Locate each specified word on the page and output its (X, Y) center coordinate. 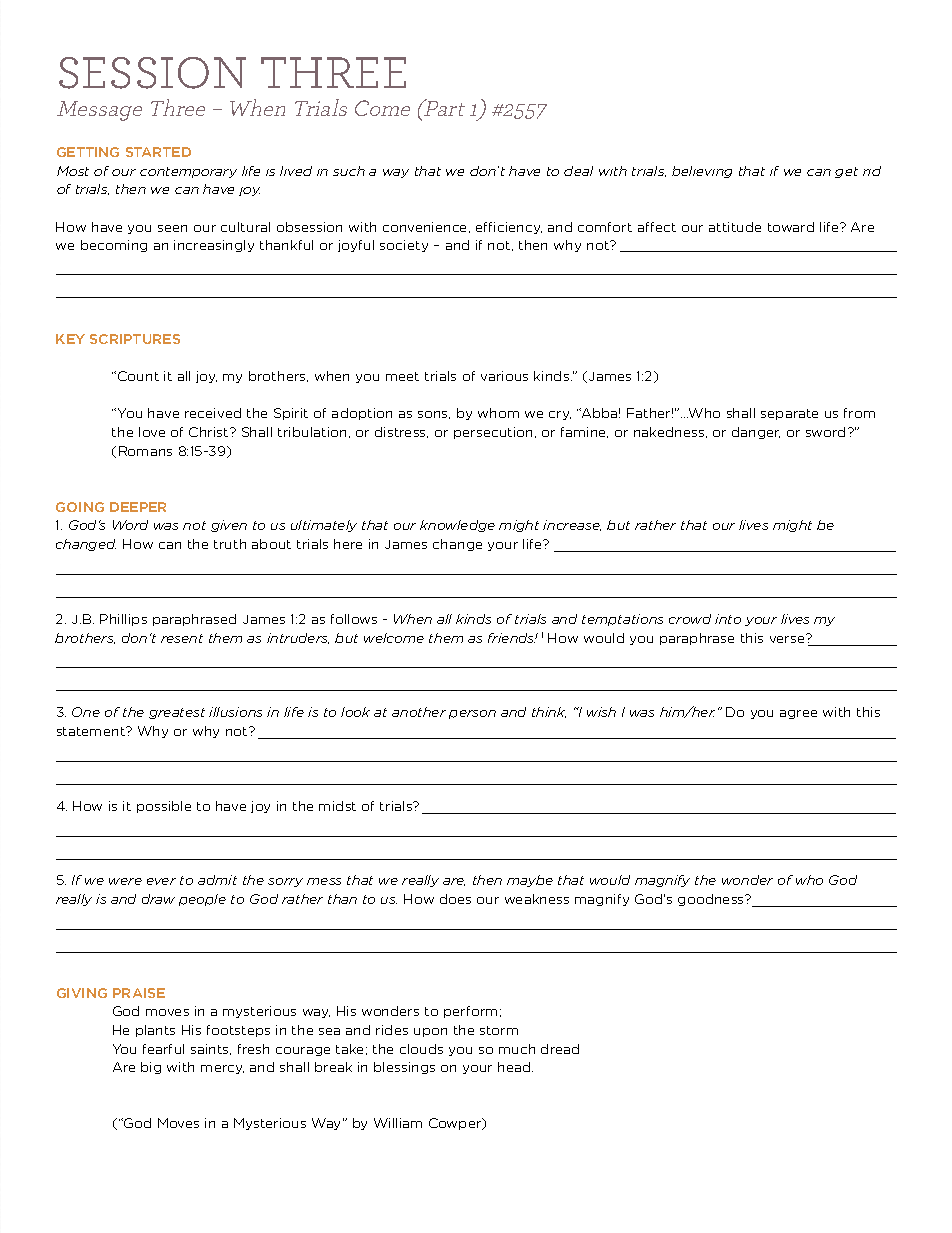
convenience (426, 227)
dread (560, 1049)
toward (791, 227)
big (151, 1068)
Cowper (456, 1124)
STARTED (158, 152)
